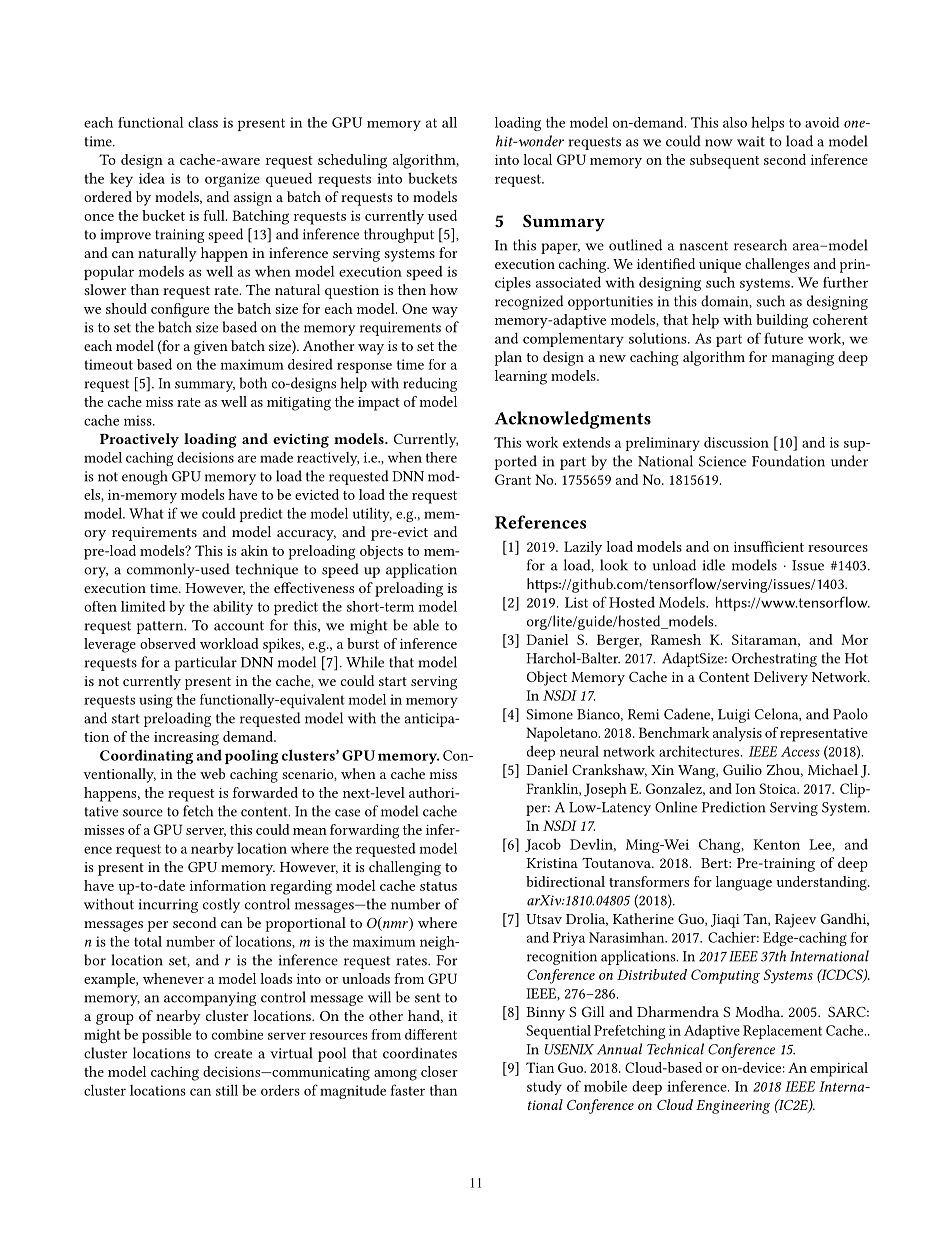 The image size is (952, 1233). Describe the element at coordinates (751, 141) in the page. I see `wait` at that location.
